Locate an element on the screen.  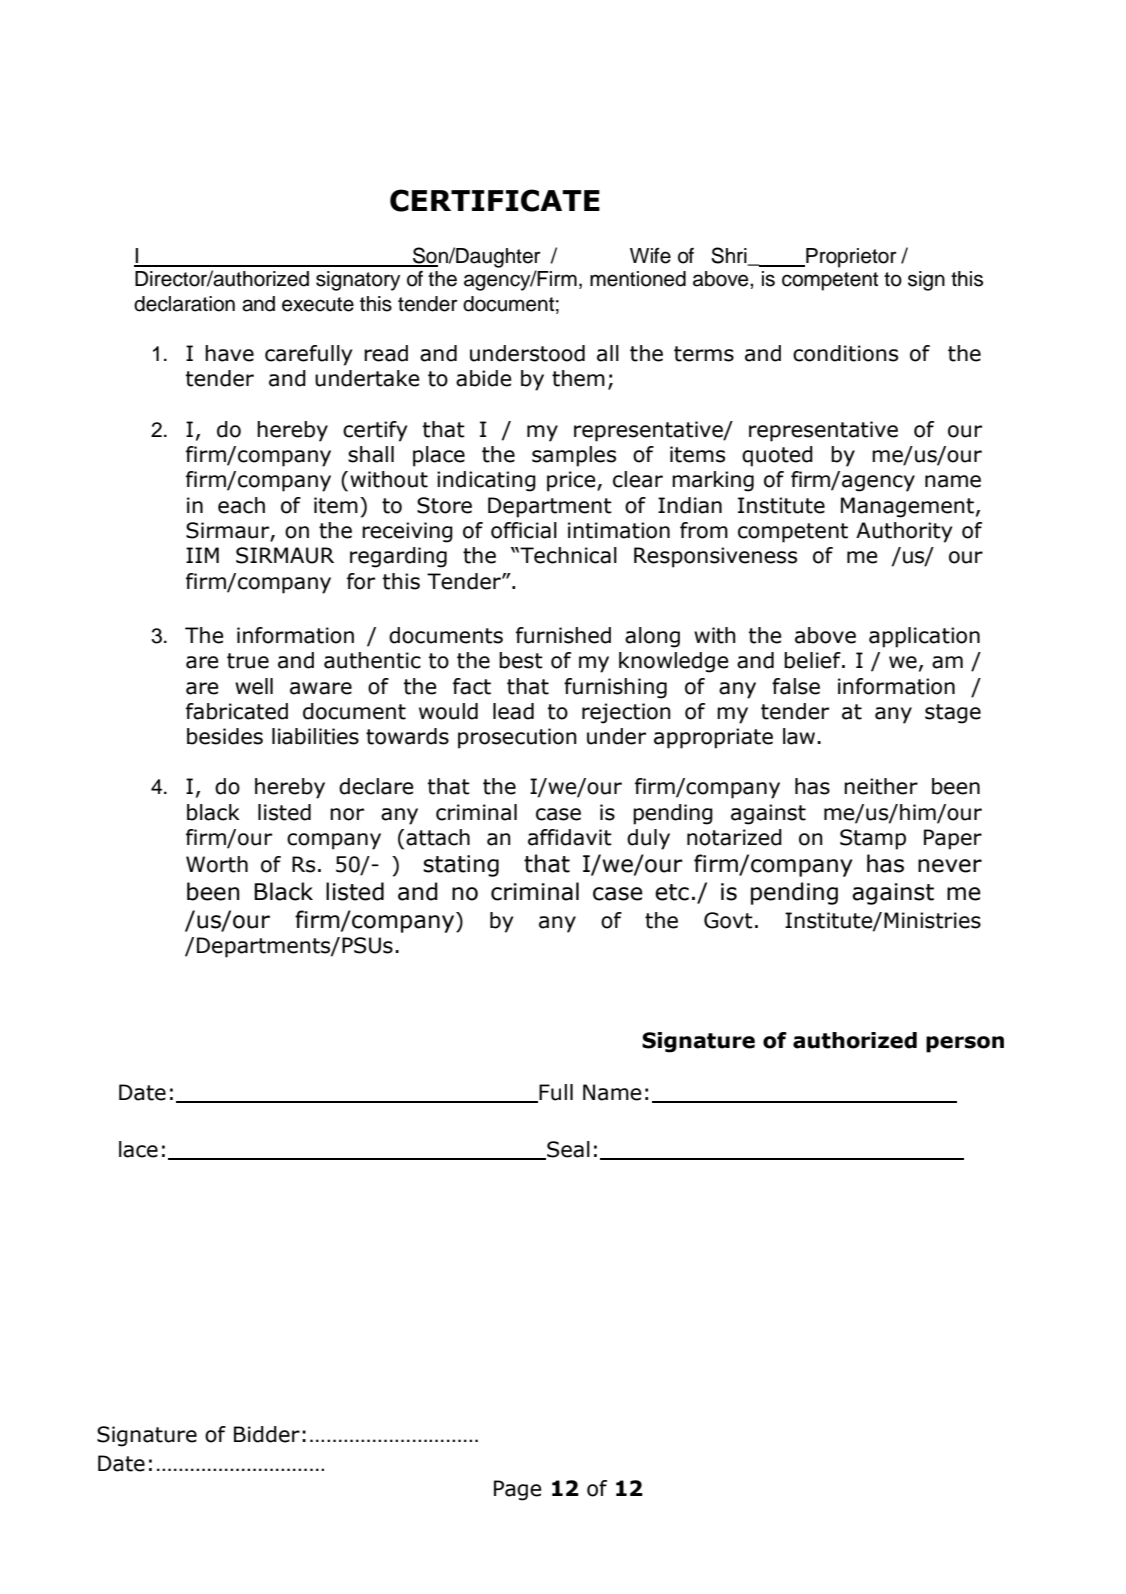
Seal is located at coordinates (567, 1150).
